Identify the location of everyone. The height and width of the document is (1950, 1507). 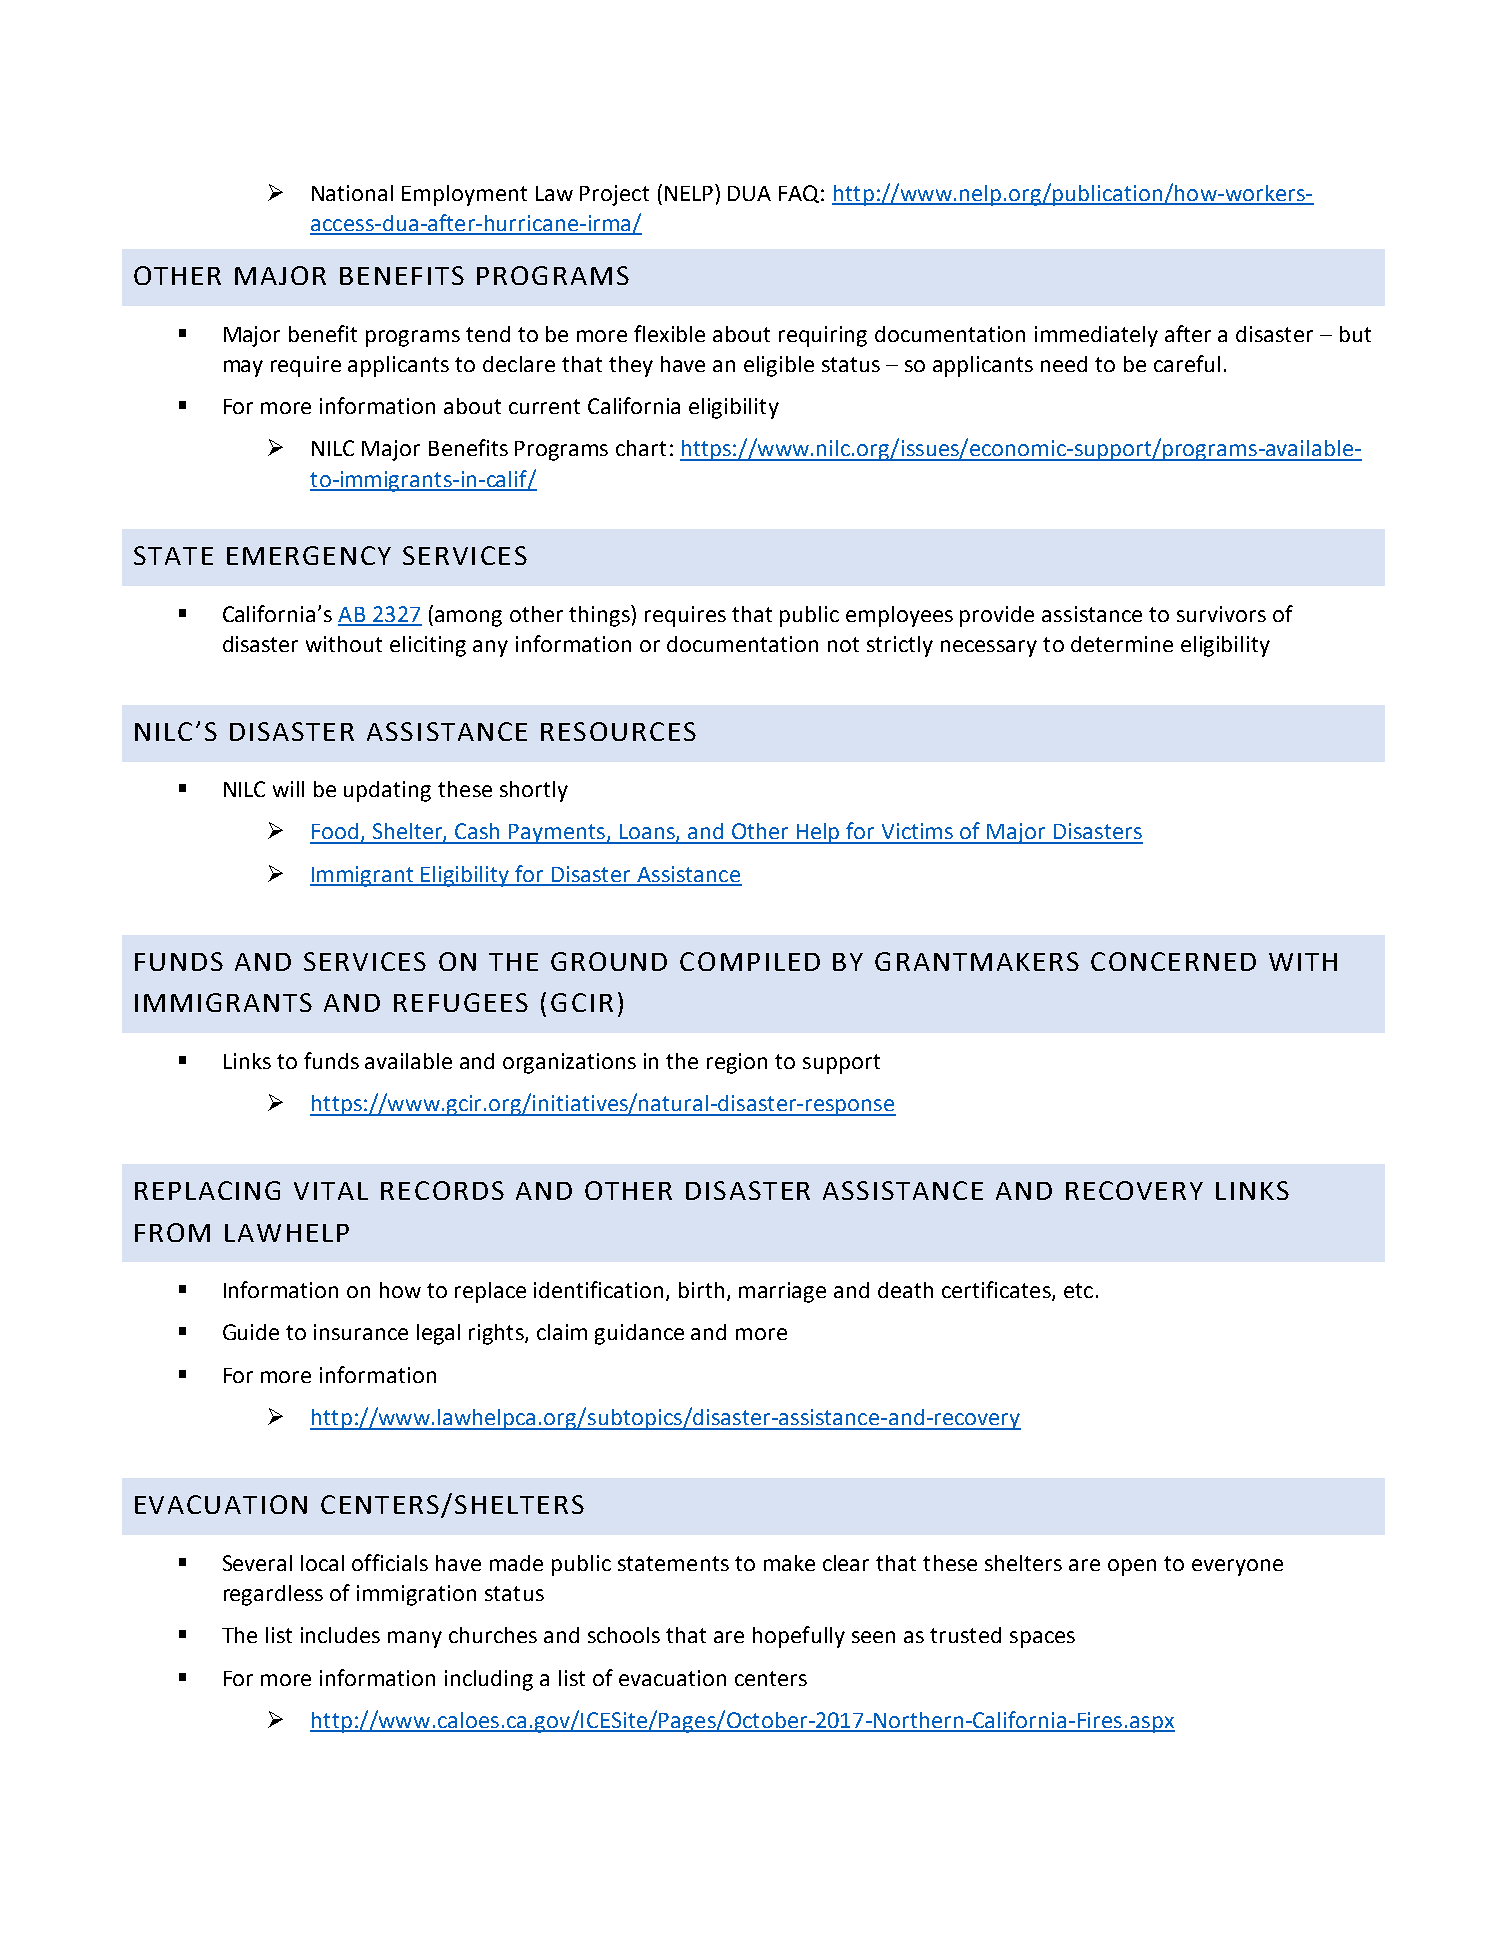
(1237, 1567).
